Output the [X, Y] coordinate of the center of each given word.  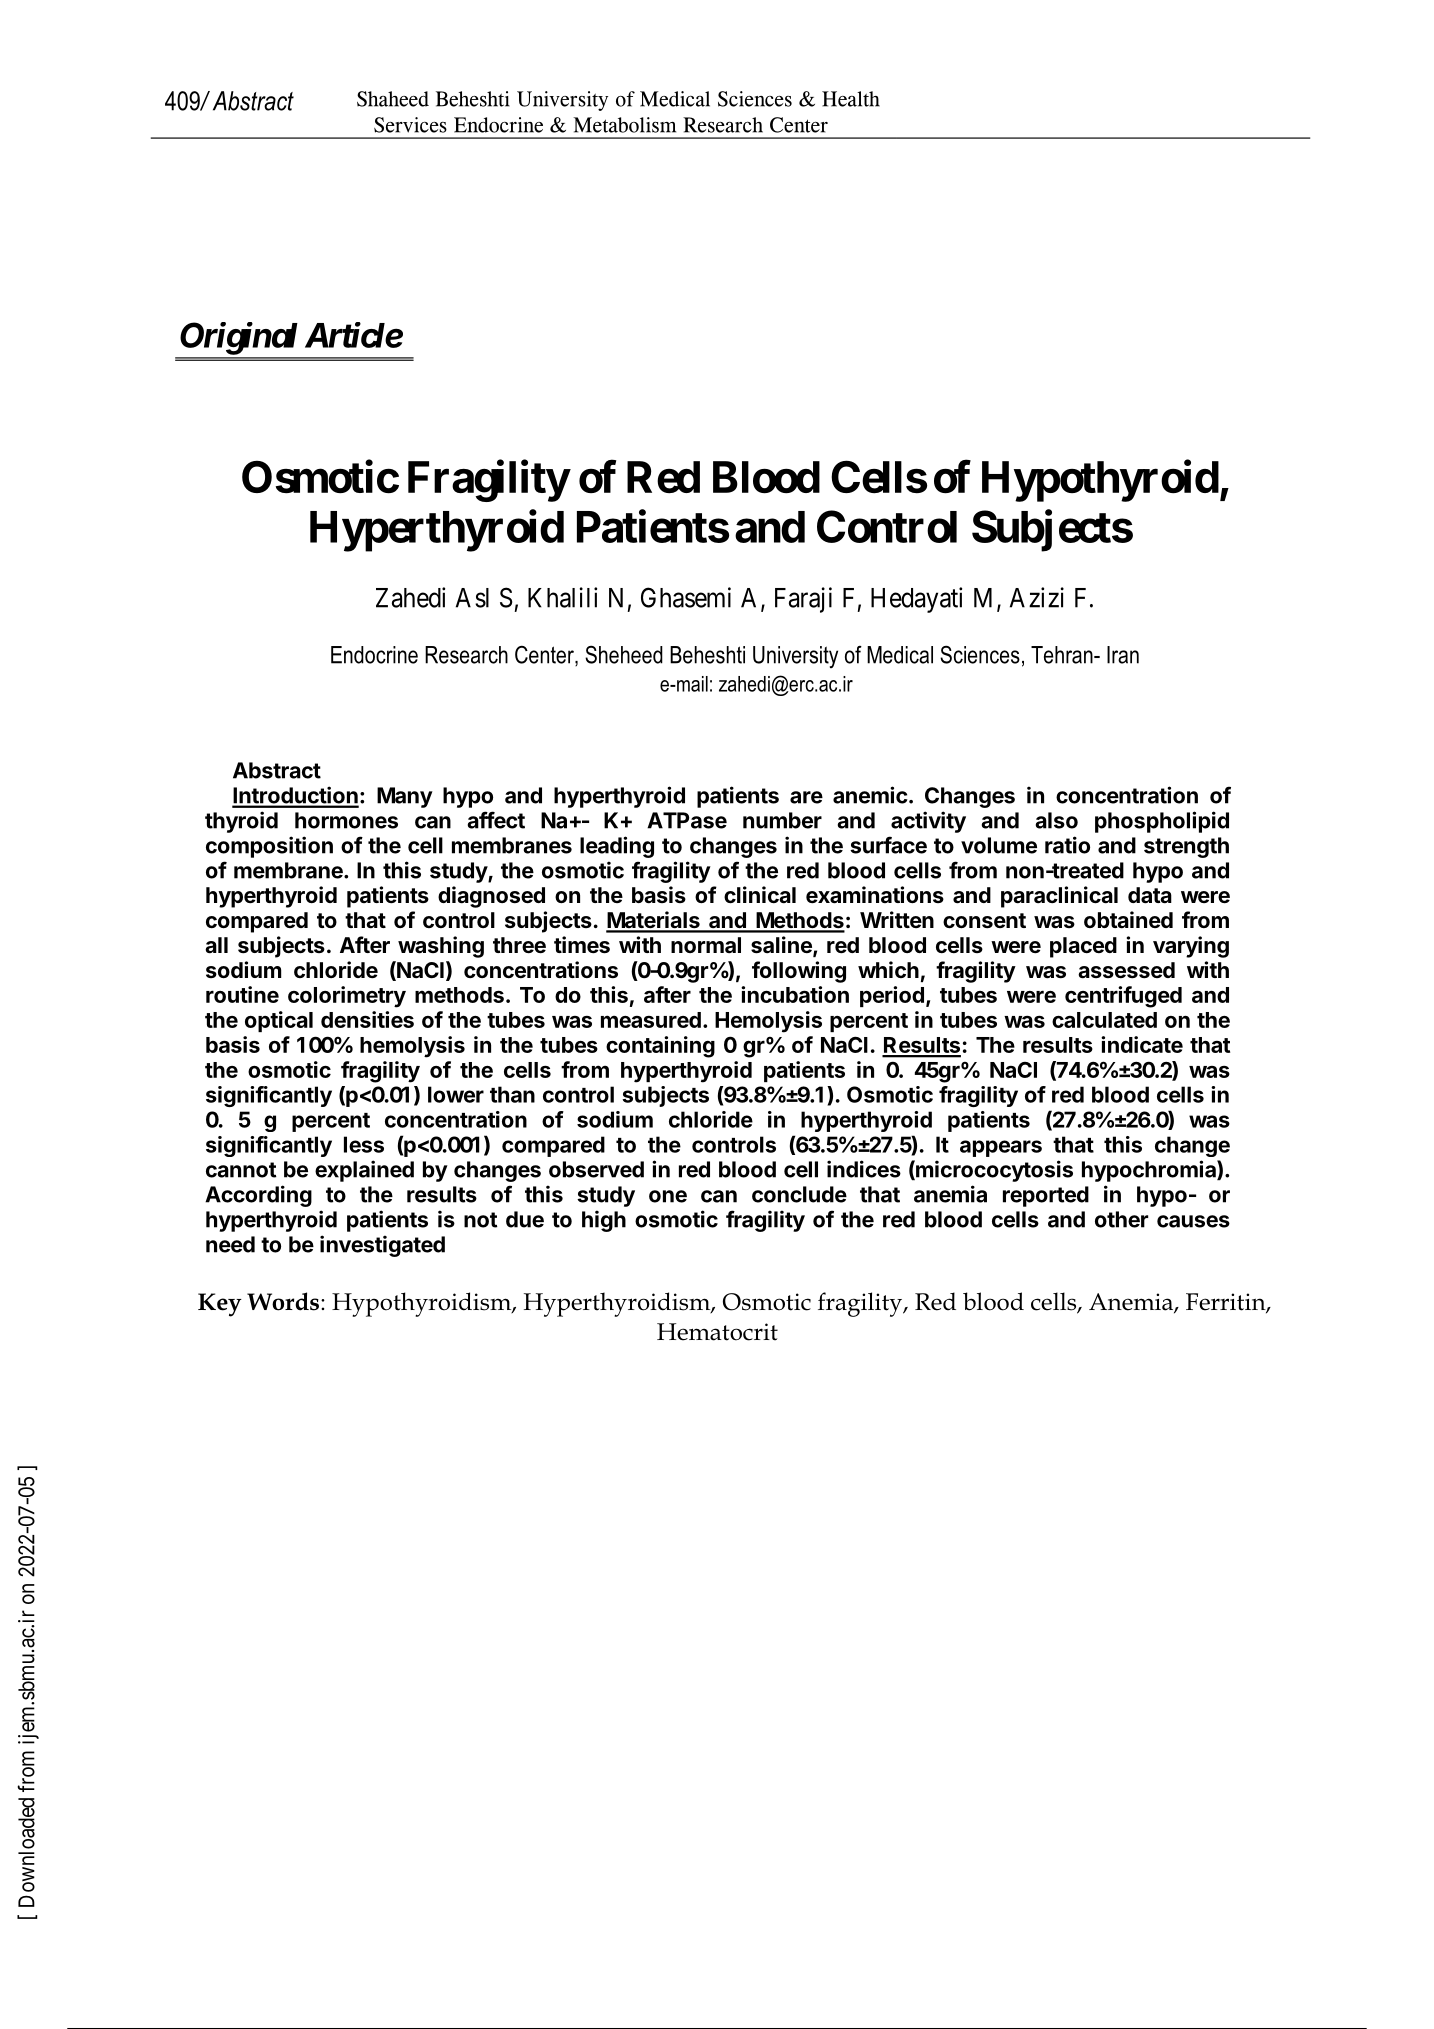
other [1121, 1219]
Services [410, 125]
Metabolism [624, 125]
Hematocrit [717, 1332]
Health [851, 99]
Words [283, 1301]
